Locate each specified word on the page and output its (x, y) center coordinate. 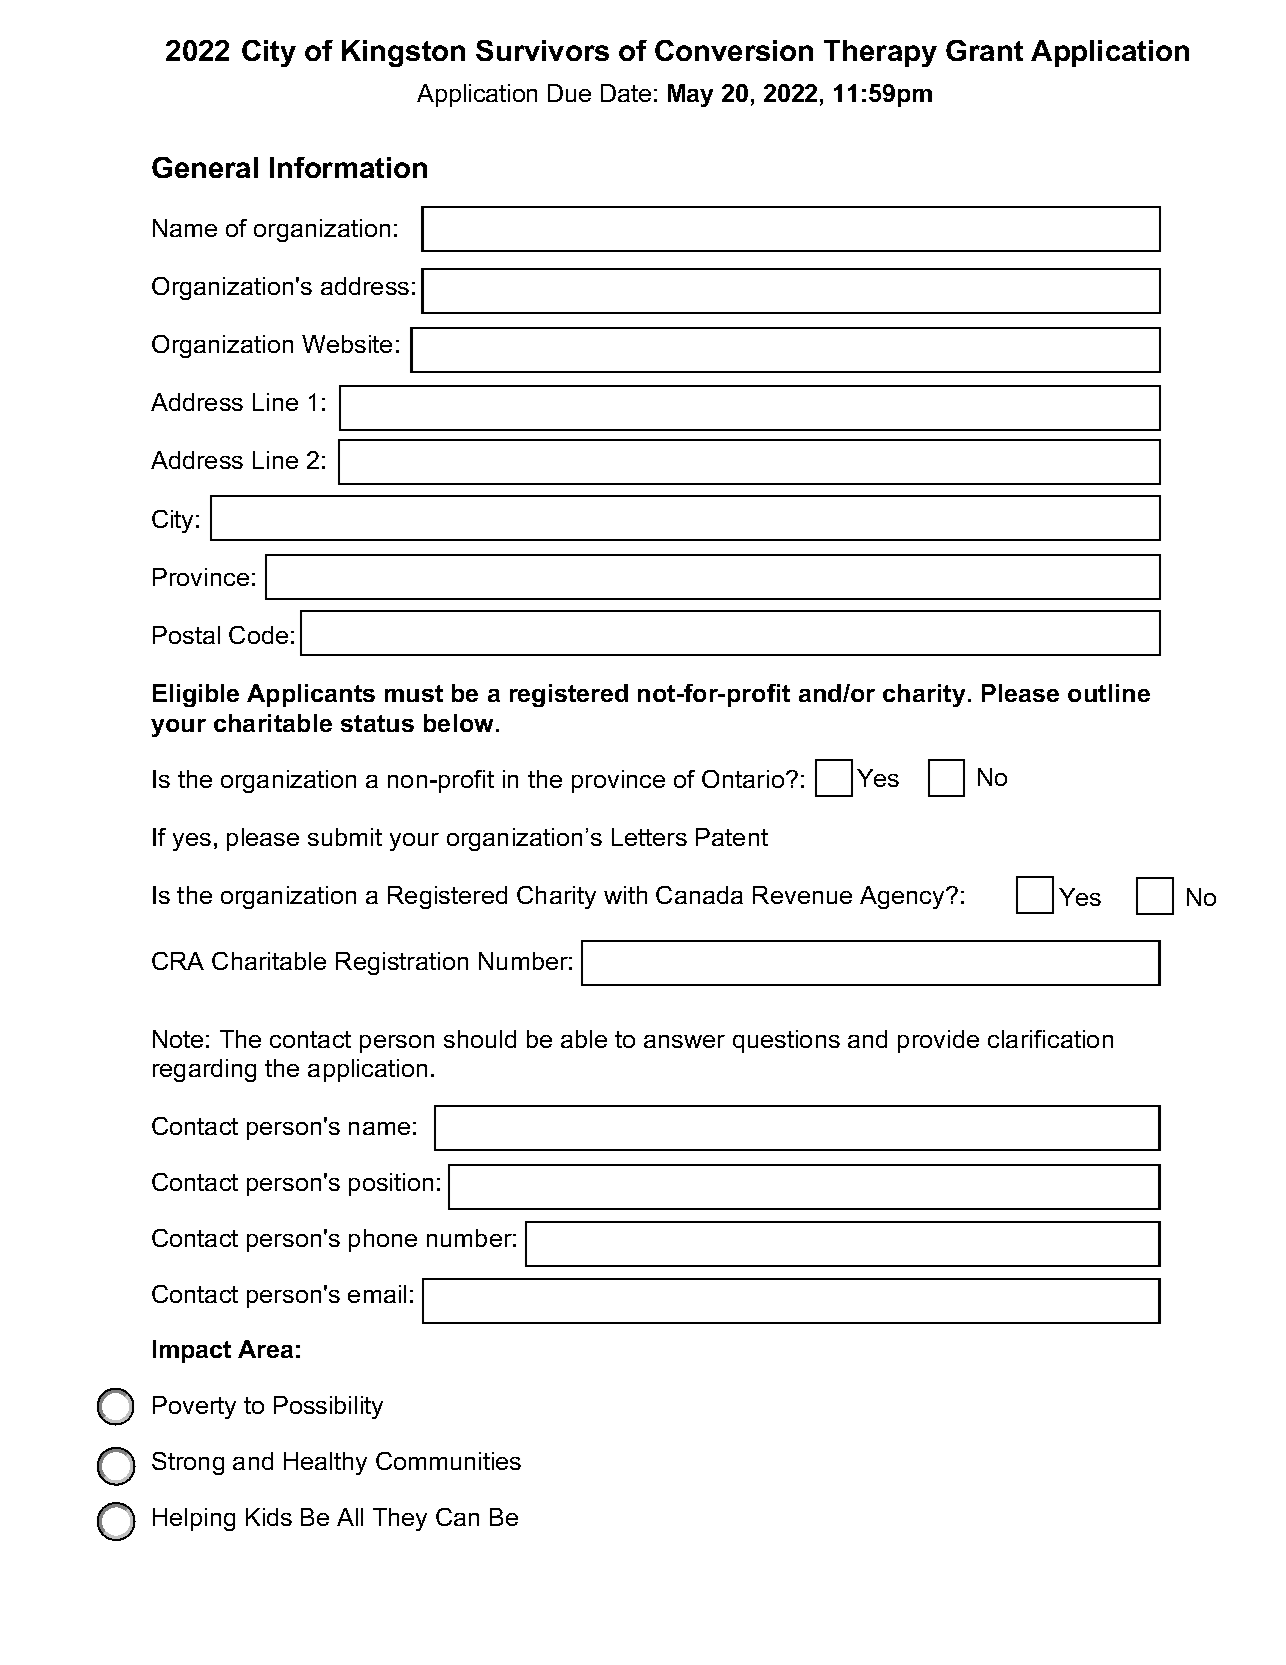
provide (938, 1041)
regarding (204, 1070)
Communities (448, 1461)
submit (345, 837)
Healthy (325, 1463)
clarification (1050, 1039)
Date (626, 93)
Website (347, 344)
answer (684, 1041)
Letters (649, 837)
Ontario (744, 779)
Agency (903, 897)
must (414, 693)
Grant (984, 50)
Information (348, 167)
